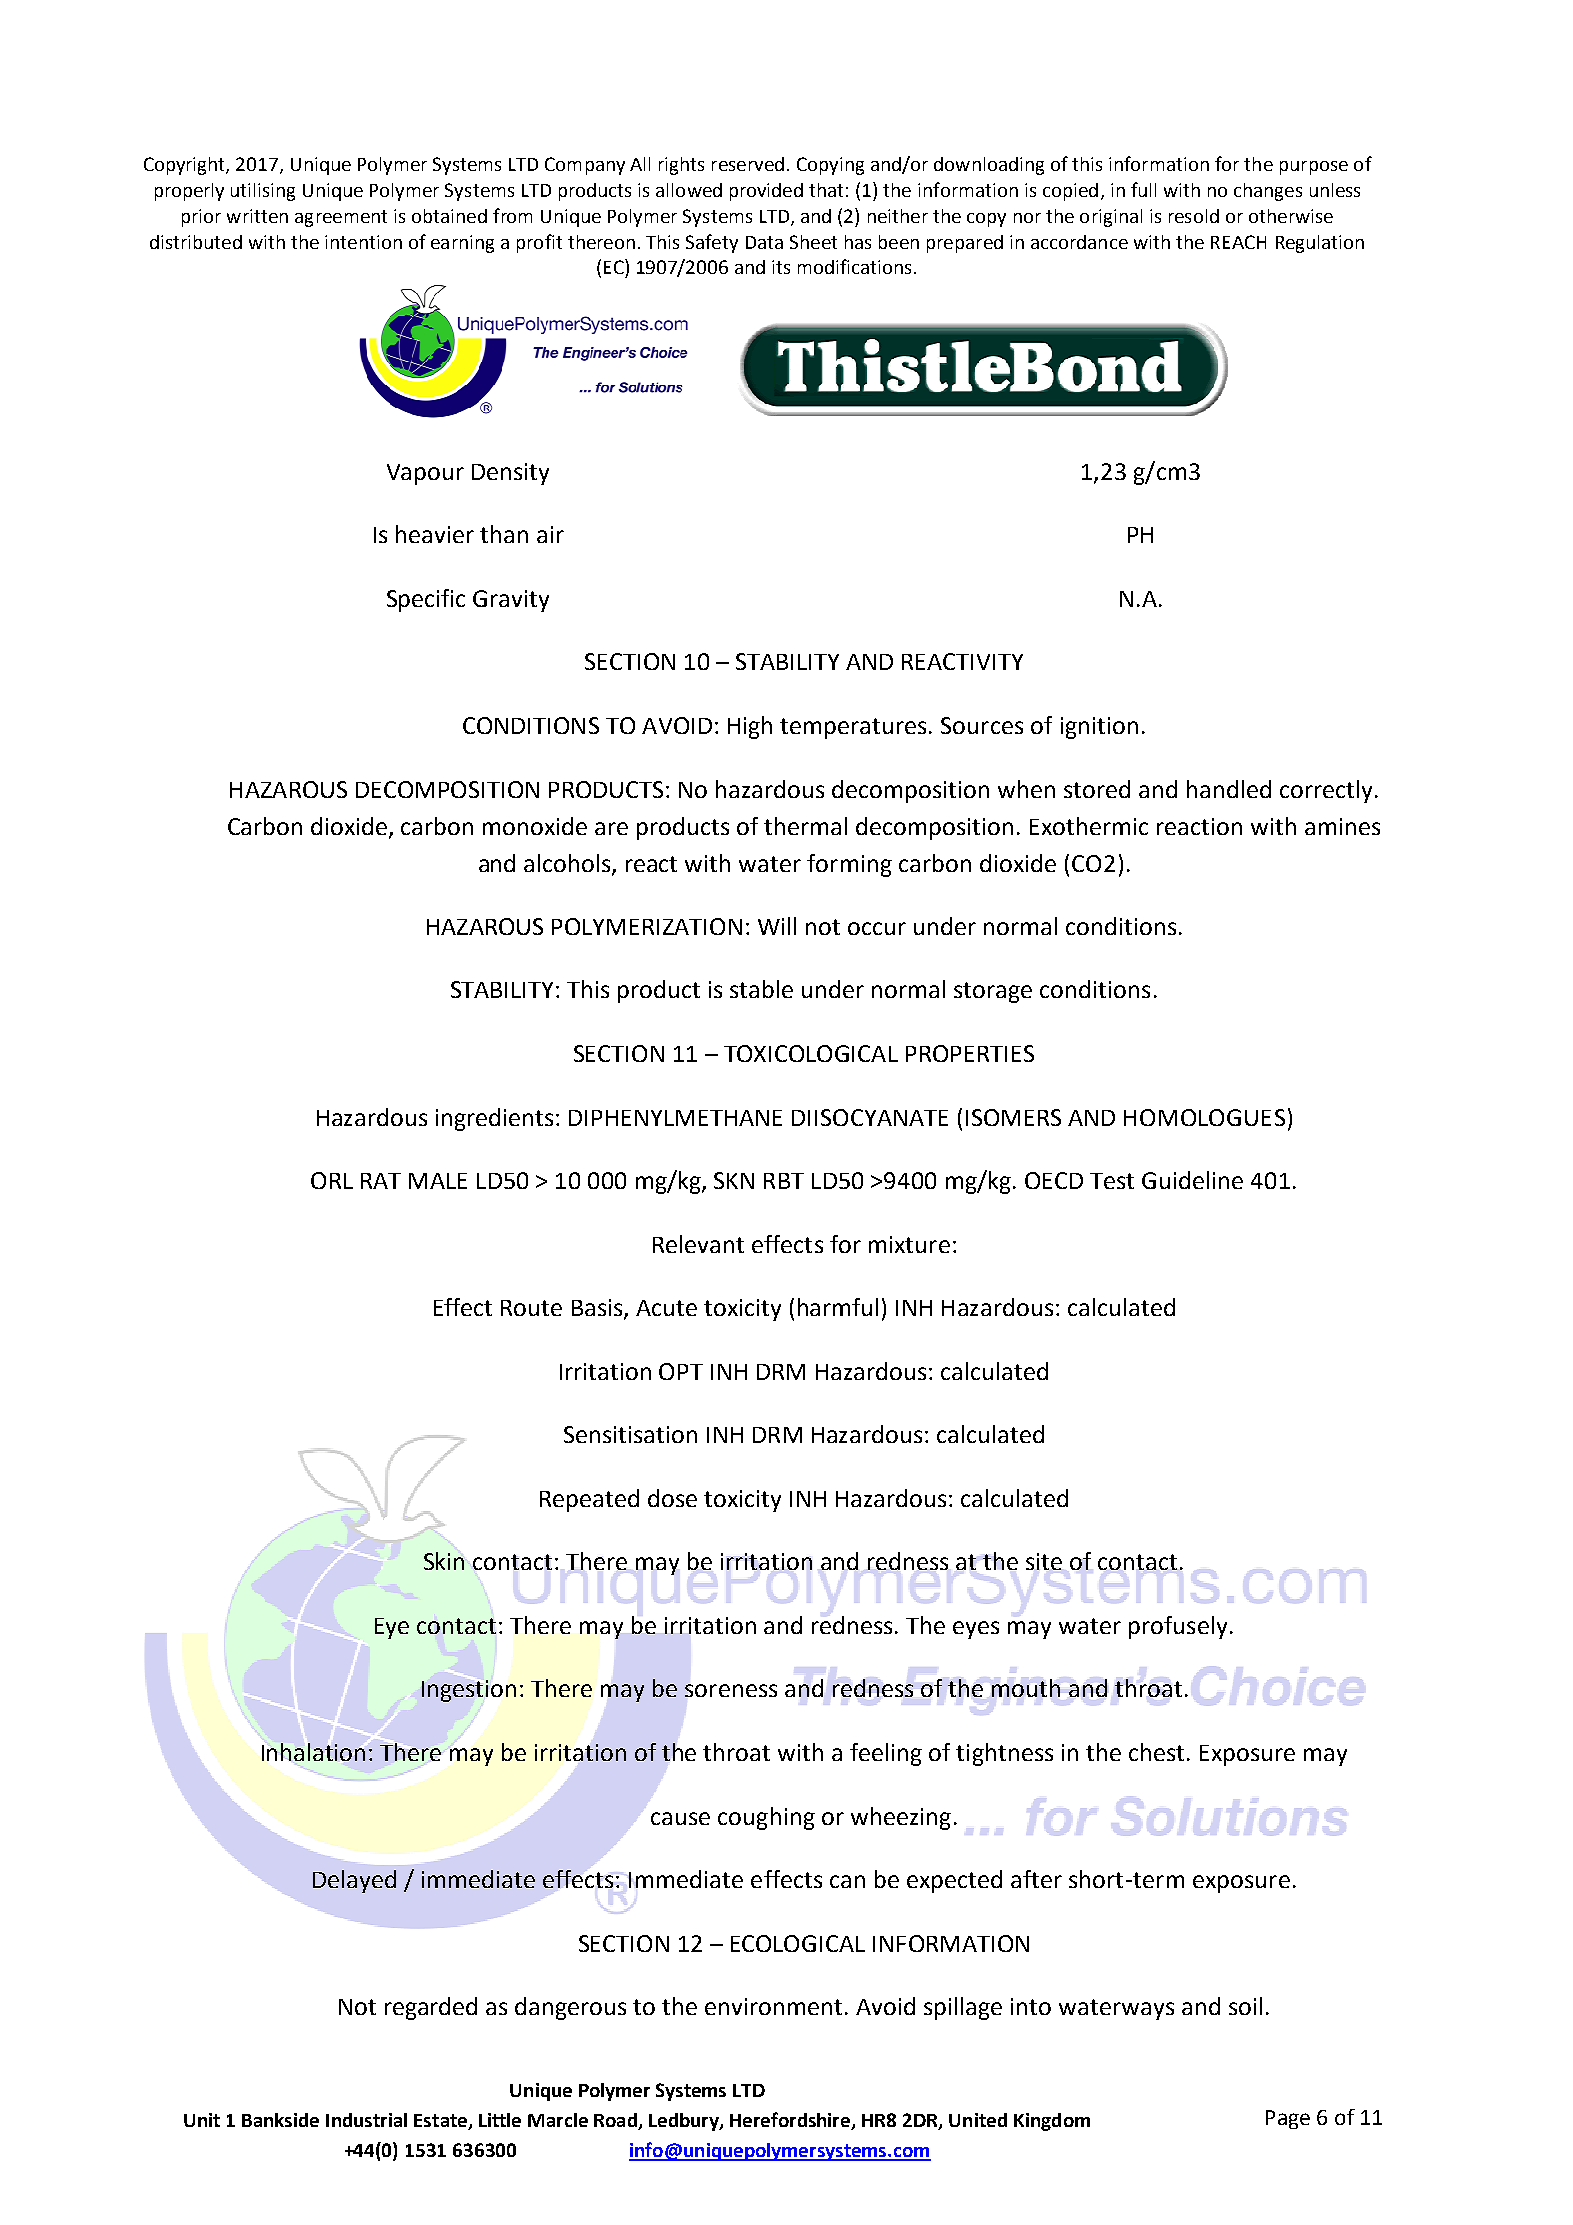 The height and width of the screenshot is (2225, 1573). Describe the element at coordinates (1192, 1180) in the screenshot. I see `Guideline` at that location.
